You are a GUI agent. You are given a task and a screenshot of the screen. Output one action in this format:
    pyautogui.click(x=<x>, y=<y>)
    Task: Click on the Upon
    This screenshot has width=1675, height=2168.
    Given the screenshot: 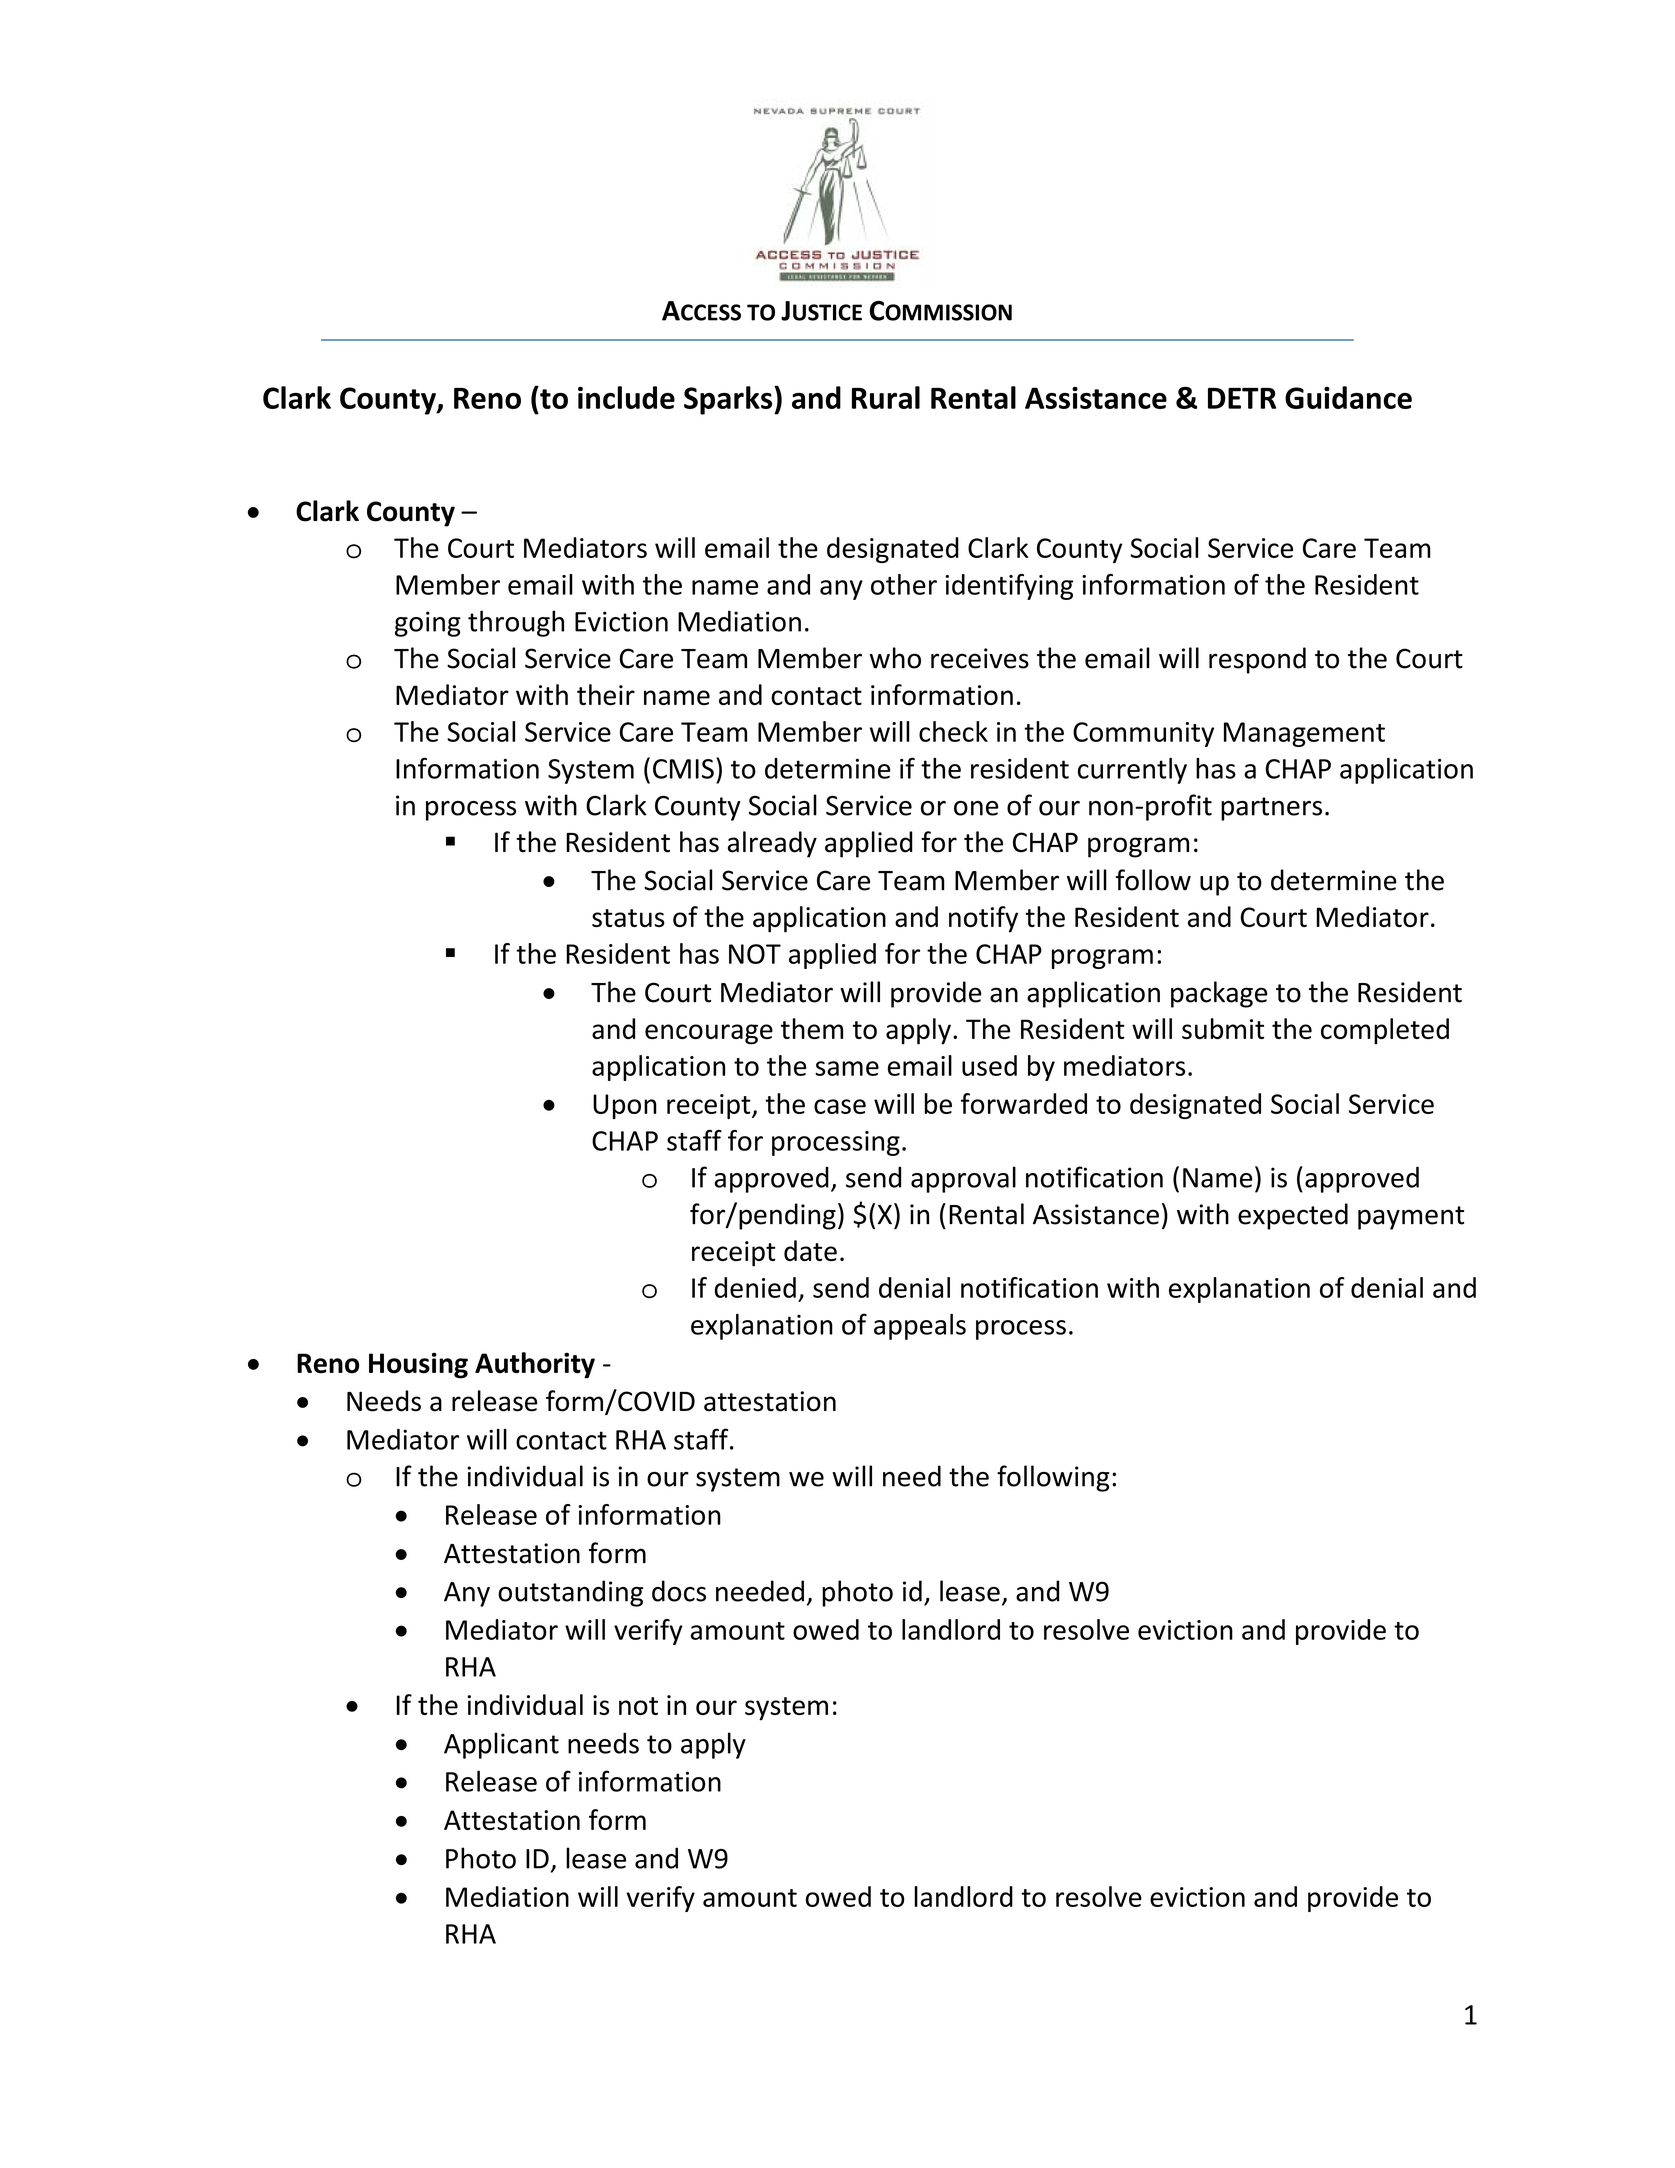 What is the action you would take?
    pyautogui.click(x=625, y=1106)
